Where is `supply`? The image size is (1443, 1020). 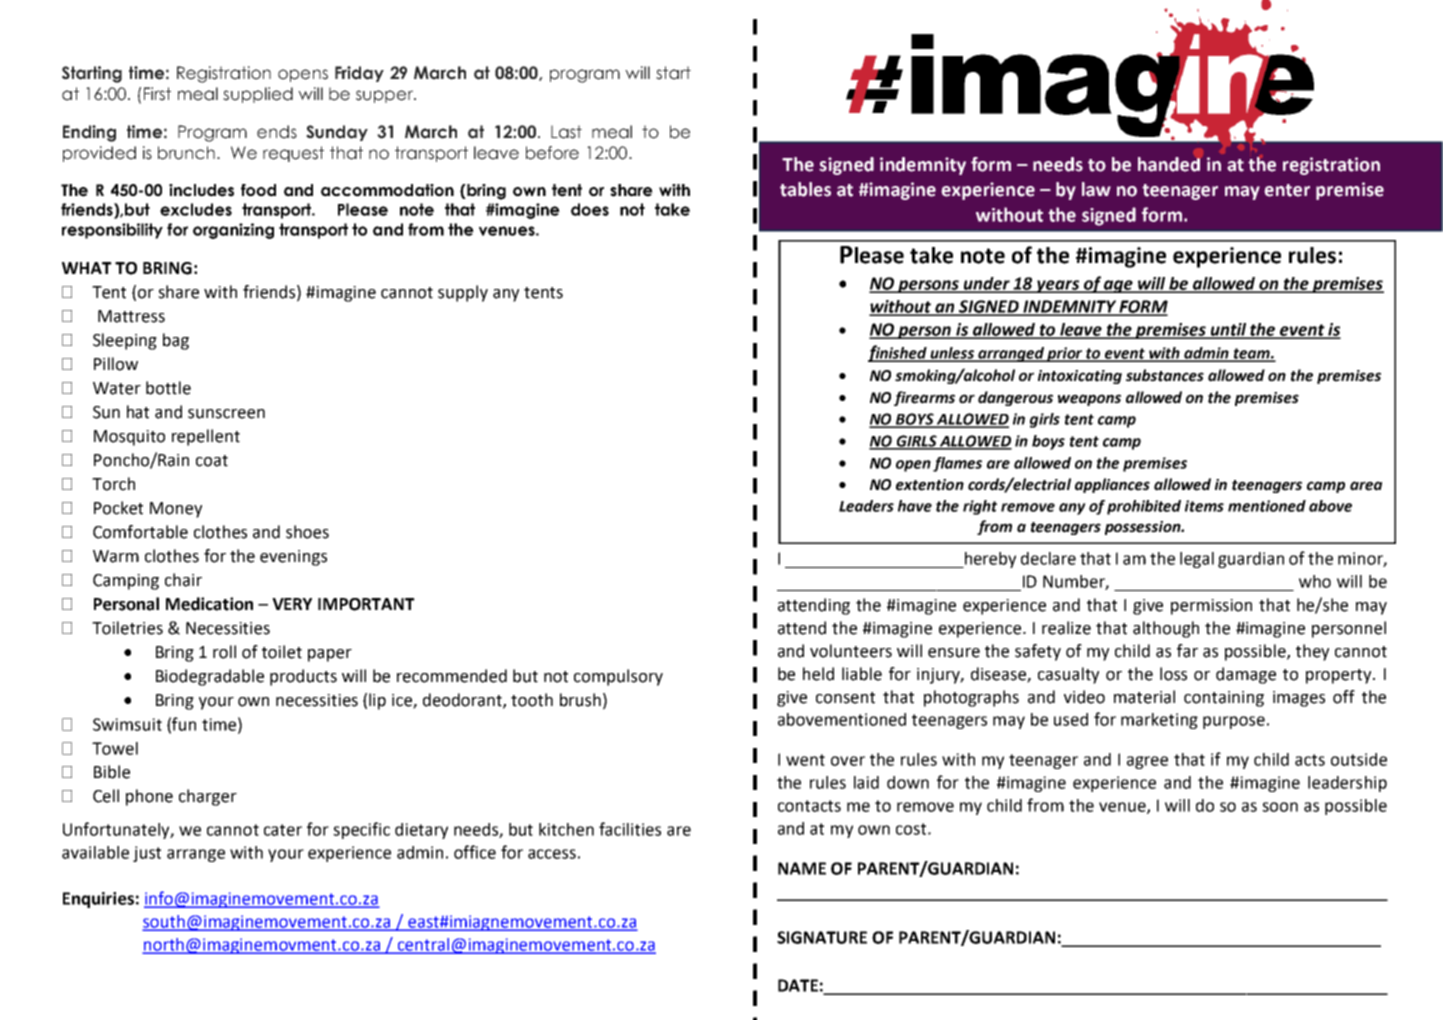
supply is located at coordinates (463, 293).
